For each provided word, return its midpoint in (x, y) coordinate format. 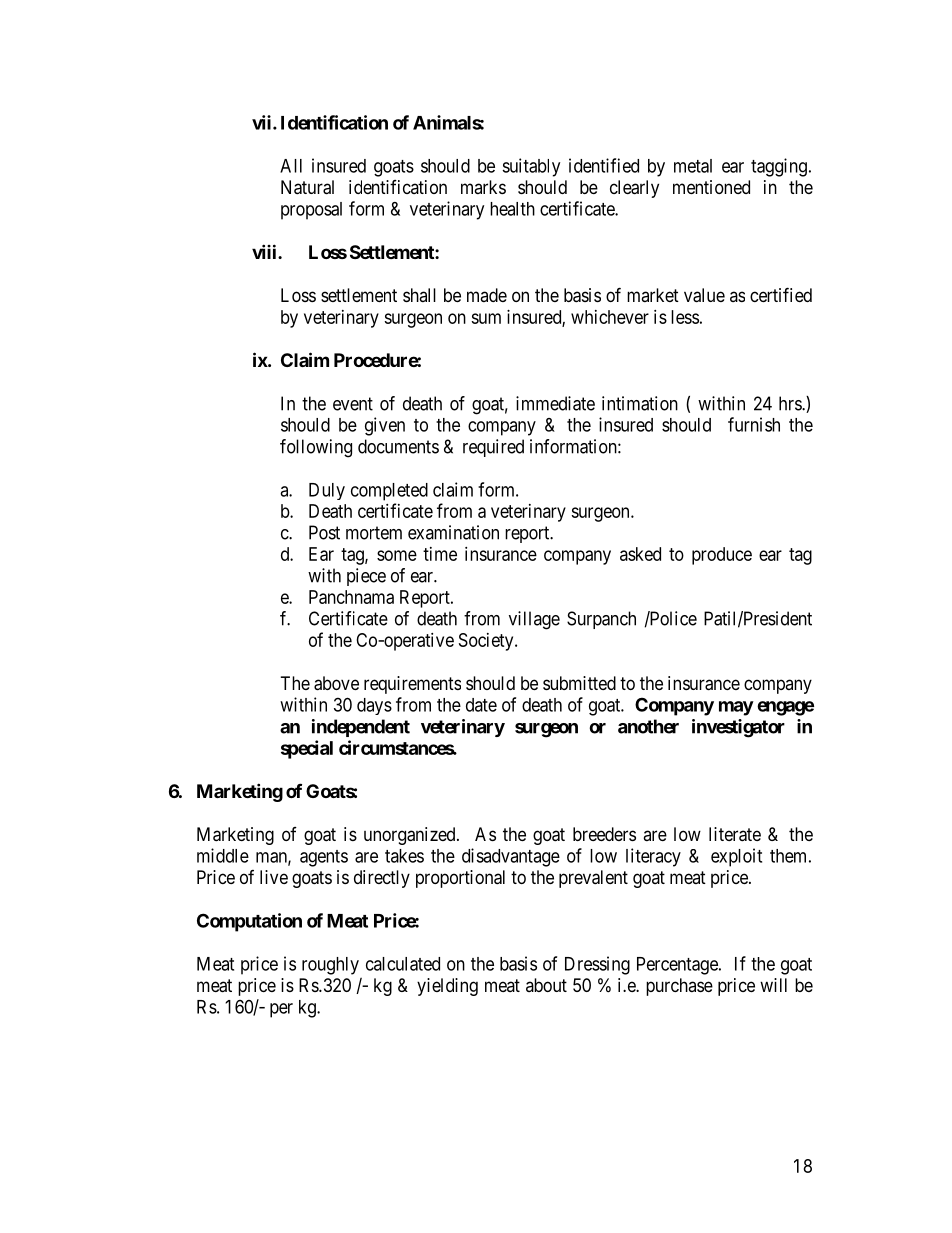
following (316, 448)
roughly (330, 966)
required (493, 448)
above (336, 683)
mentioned (711, 187)
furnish (754, 424)
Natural (307, 187)
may (736, 708)
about (546, 985)
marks (483, 187)
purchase (679, 987)
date (481, 705)
